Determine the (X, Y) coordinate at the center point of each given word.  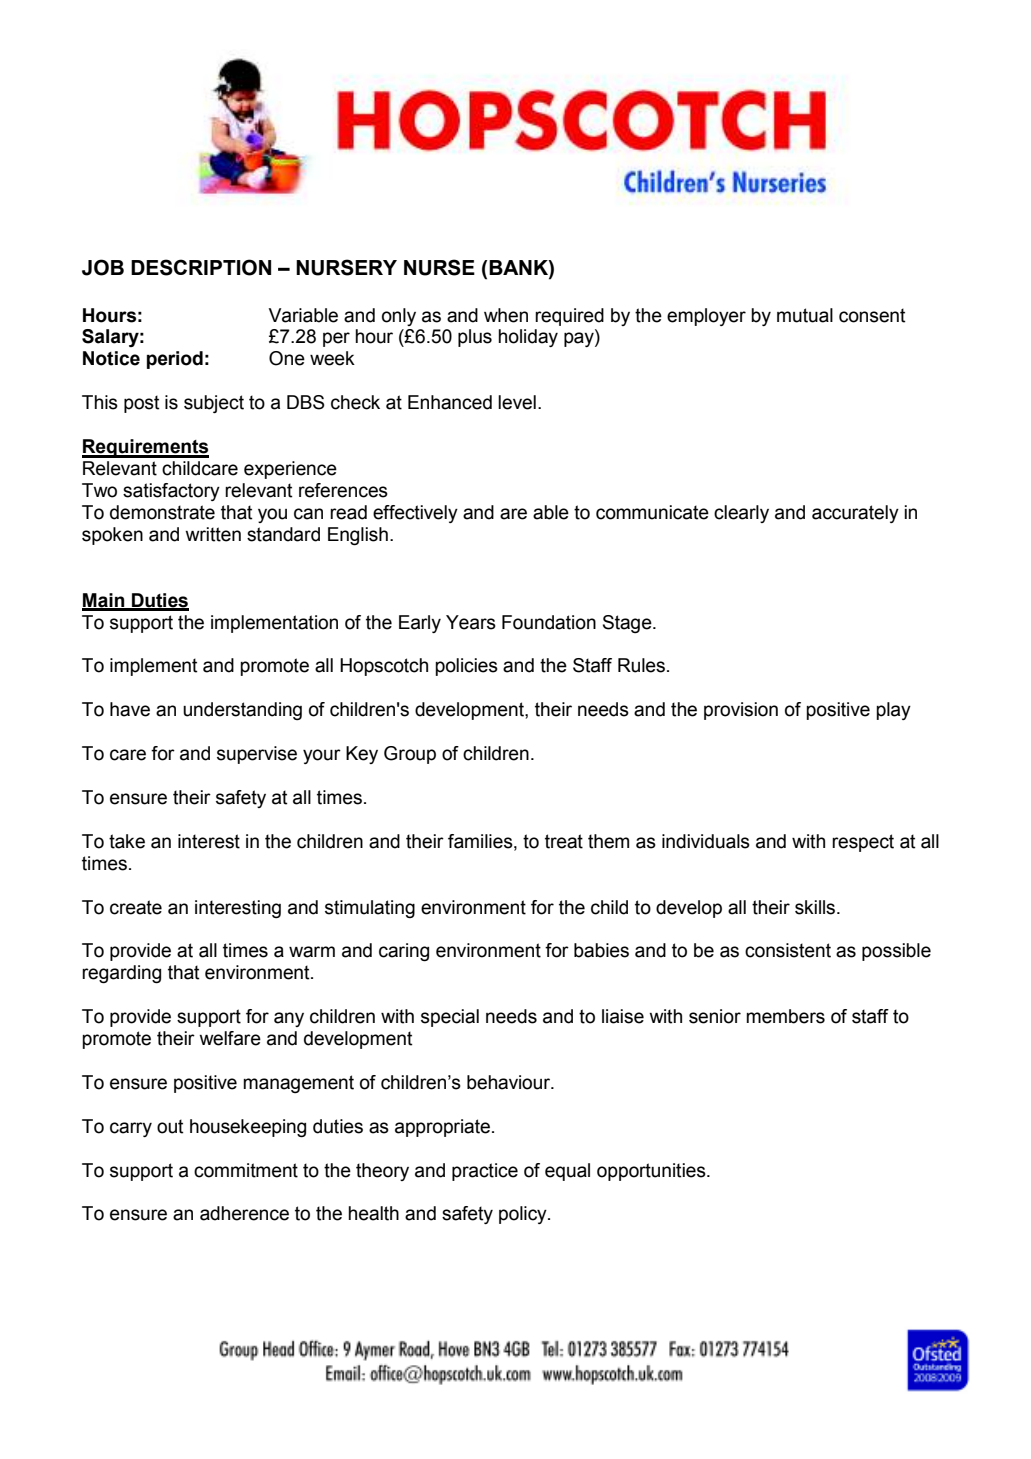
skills (816, 907)
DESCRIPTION (201, 267)
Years (471, 622)
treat (564, 841)
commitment (246, 1170)
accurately (855, 514)
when (506, 315)
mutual (805, 315)
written (213, 534)
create (136, 907)
